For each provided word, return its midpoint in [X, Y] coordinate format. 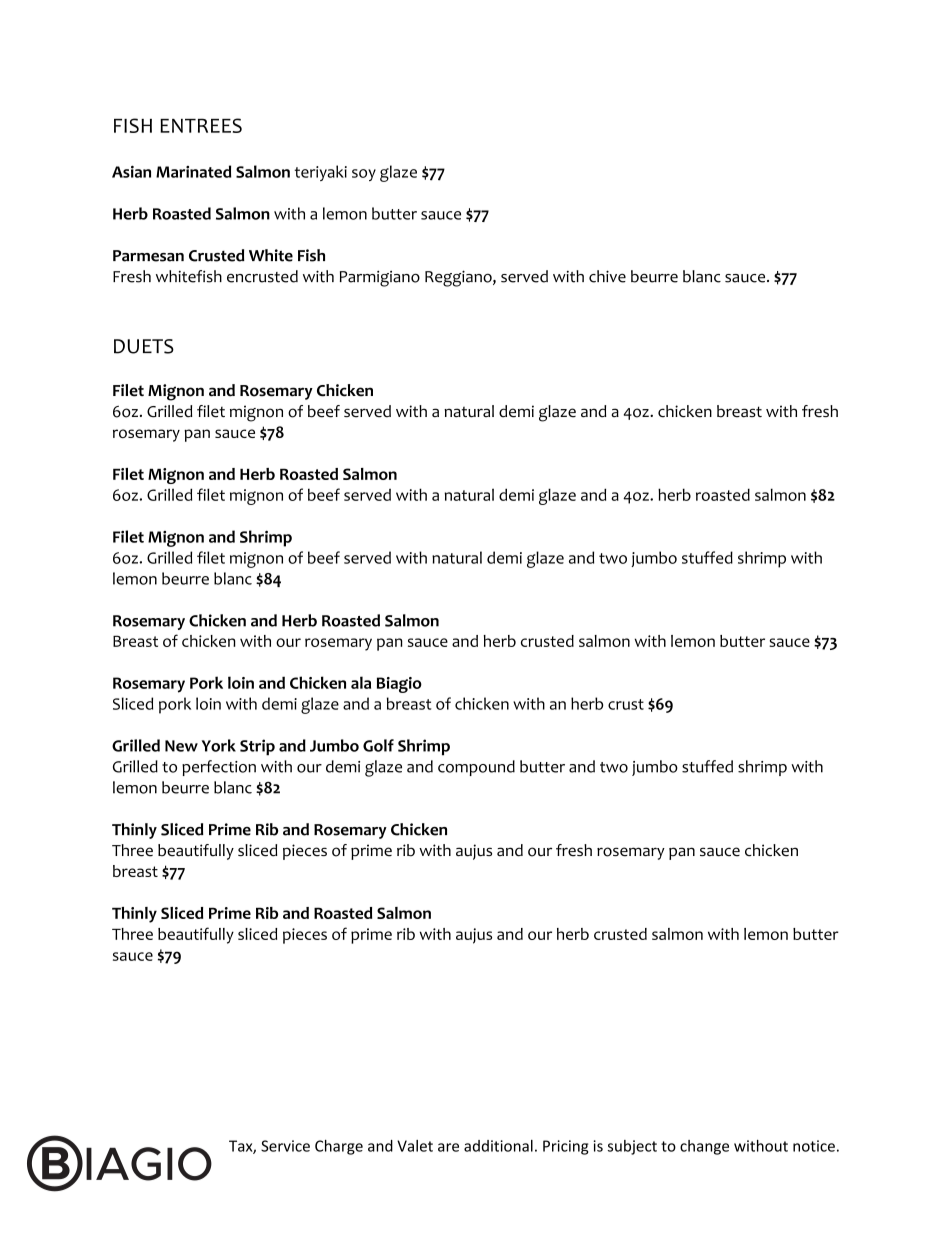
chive [607, 276]
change [704, 1147]
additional [498, 1146]
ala [361, 682]
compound [476, 768]
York [219, 745]
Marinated [193, 171]
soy [364, 175]
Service [285, 1146]
